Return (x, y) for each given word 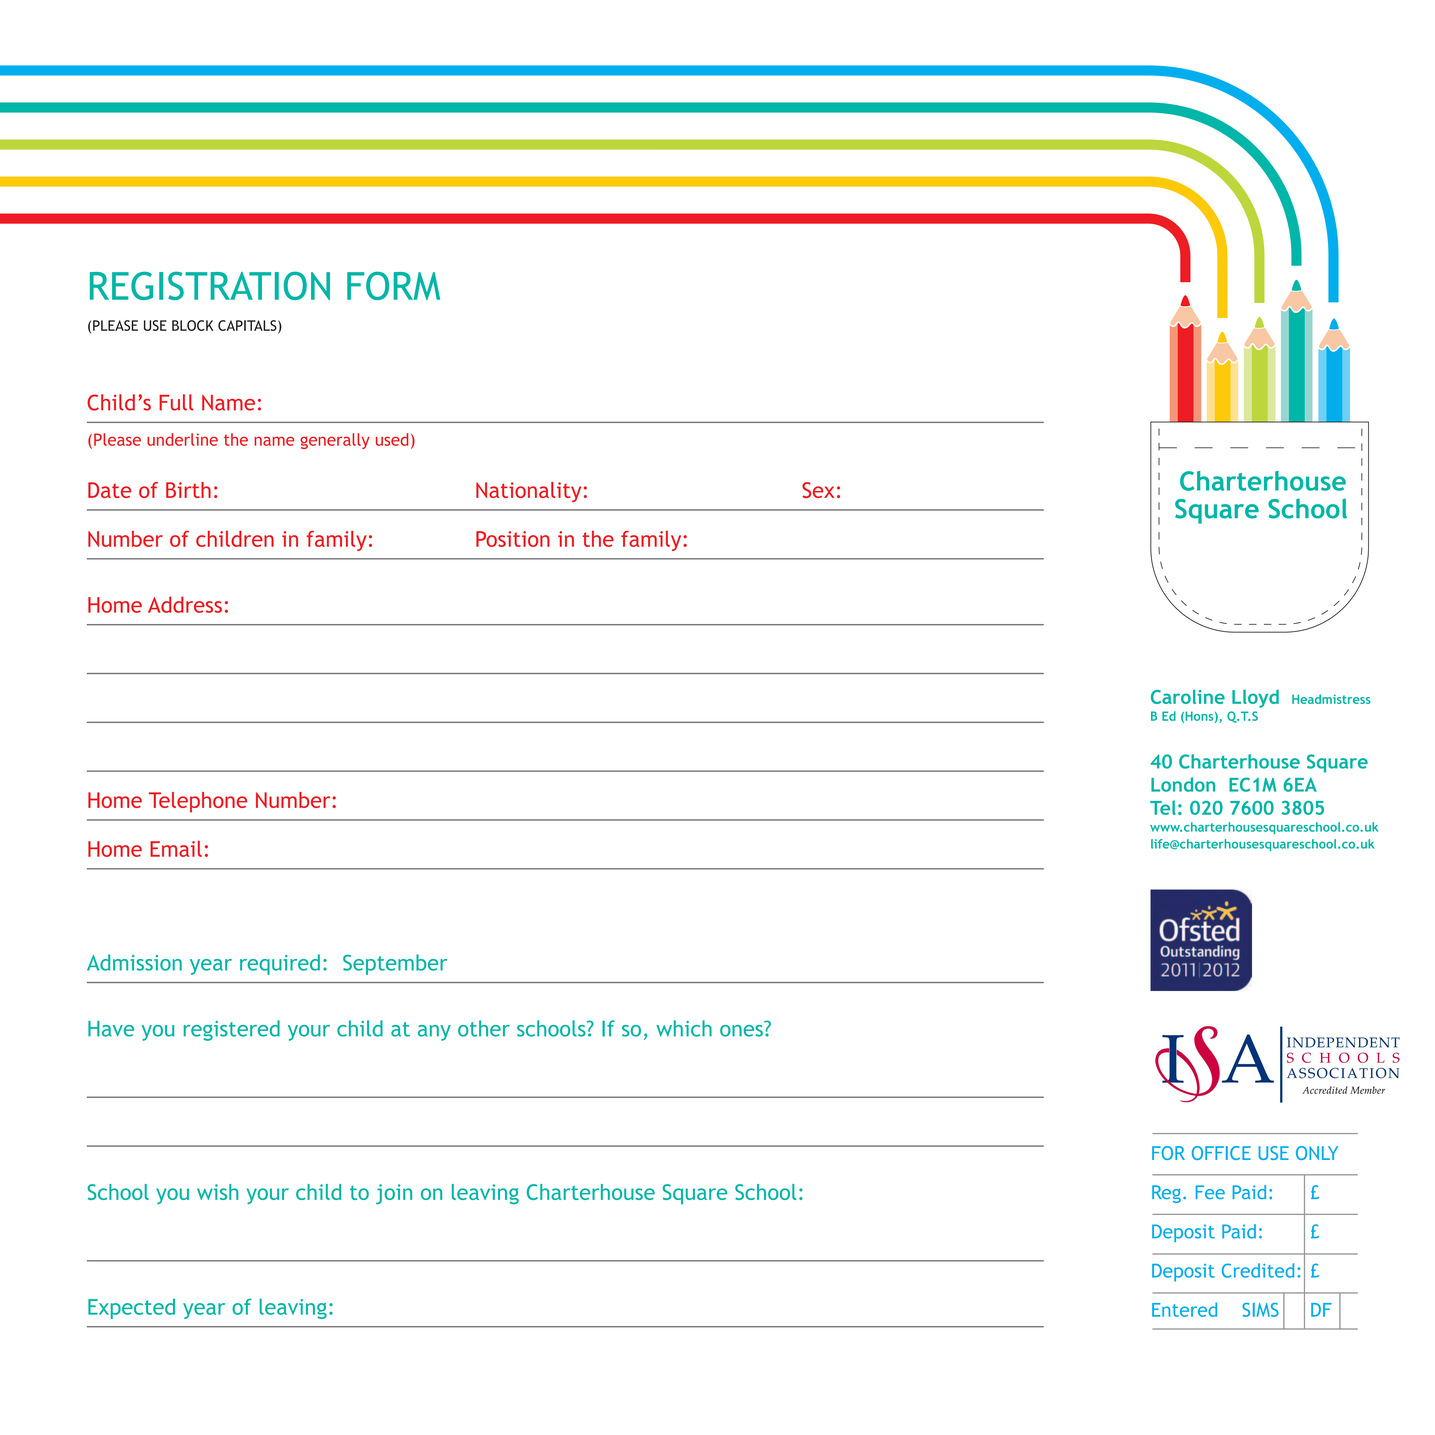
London (1183, 784)
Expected (131, 1308)
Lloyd (1255, 699)
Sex (818, 490)
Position (513, 539)
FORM (393, 285)
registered (232, 1030)
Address (185, 604)
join (394, 1194)
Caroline (1188, 696)
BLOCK (192, 325)
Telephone (198, 802)
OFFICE (1221, 1153)
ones (742, 1029)
